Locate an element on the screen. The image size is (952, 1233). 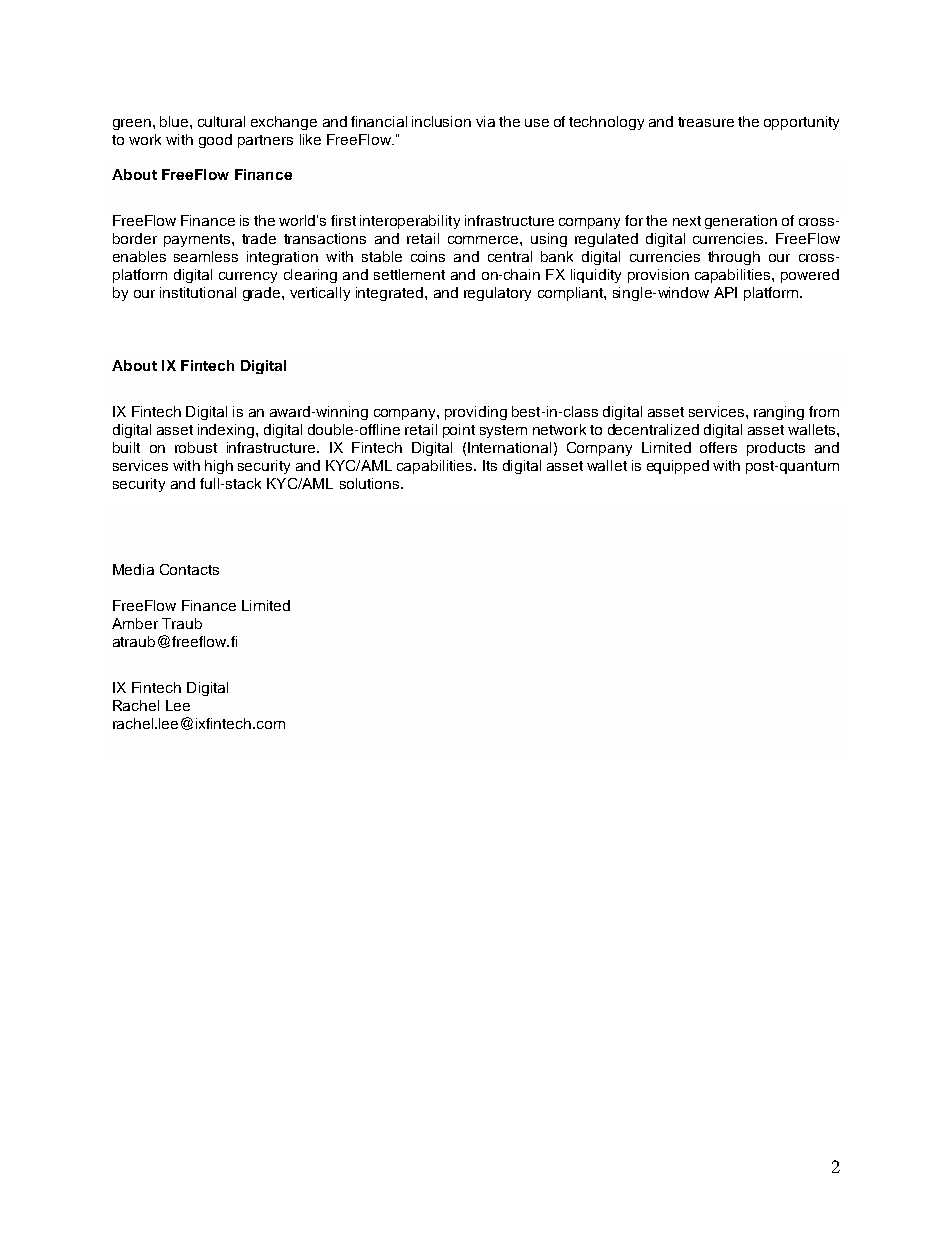
Amber is located at coordinates (135, 623).
